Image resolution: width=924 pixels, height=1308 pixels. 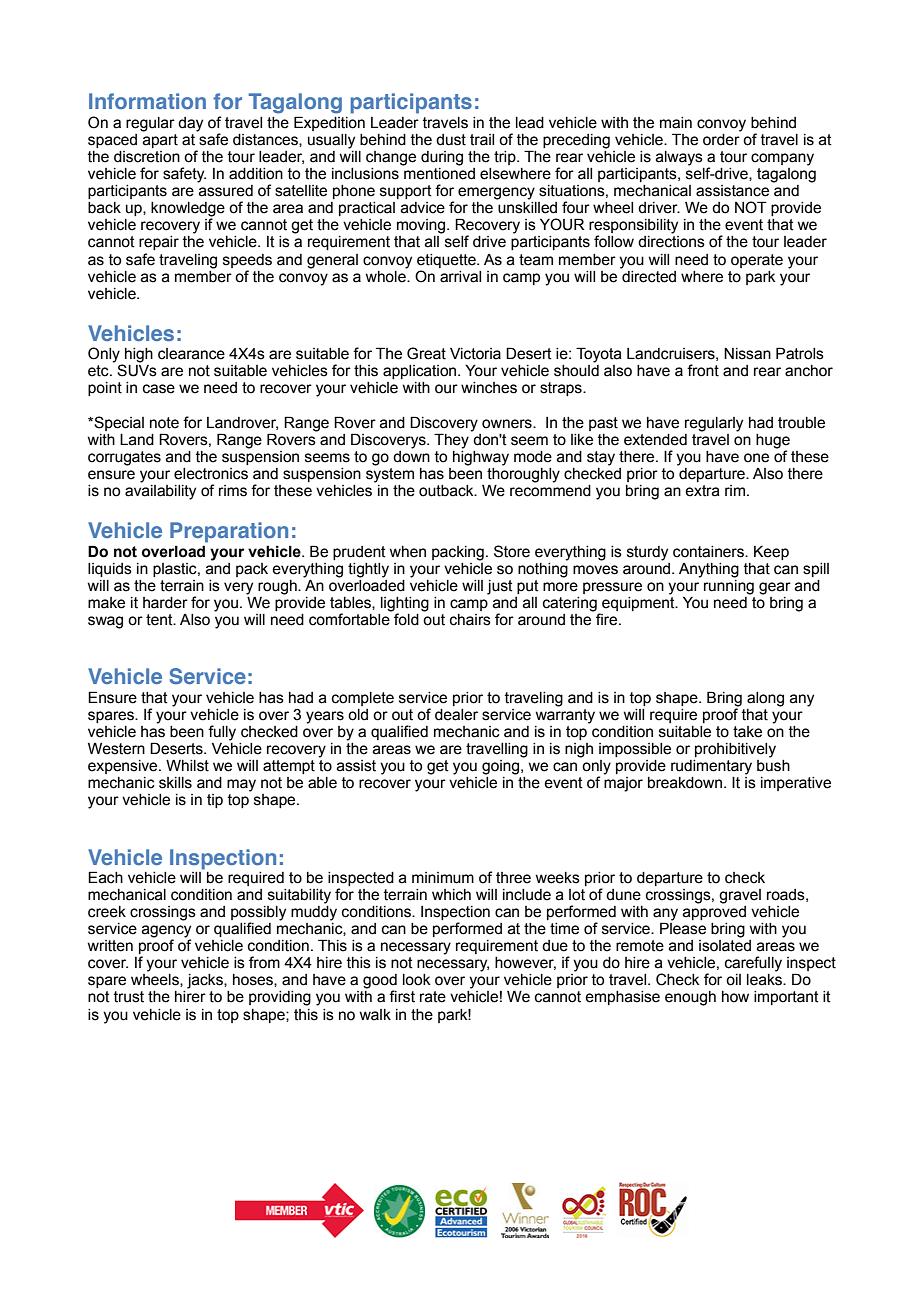 What do you see at coordinates (722, 138) in the document?
I see `order` at bounding box center [722, 138].
